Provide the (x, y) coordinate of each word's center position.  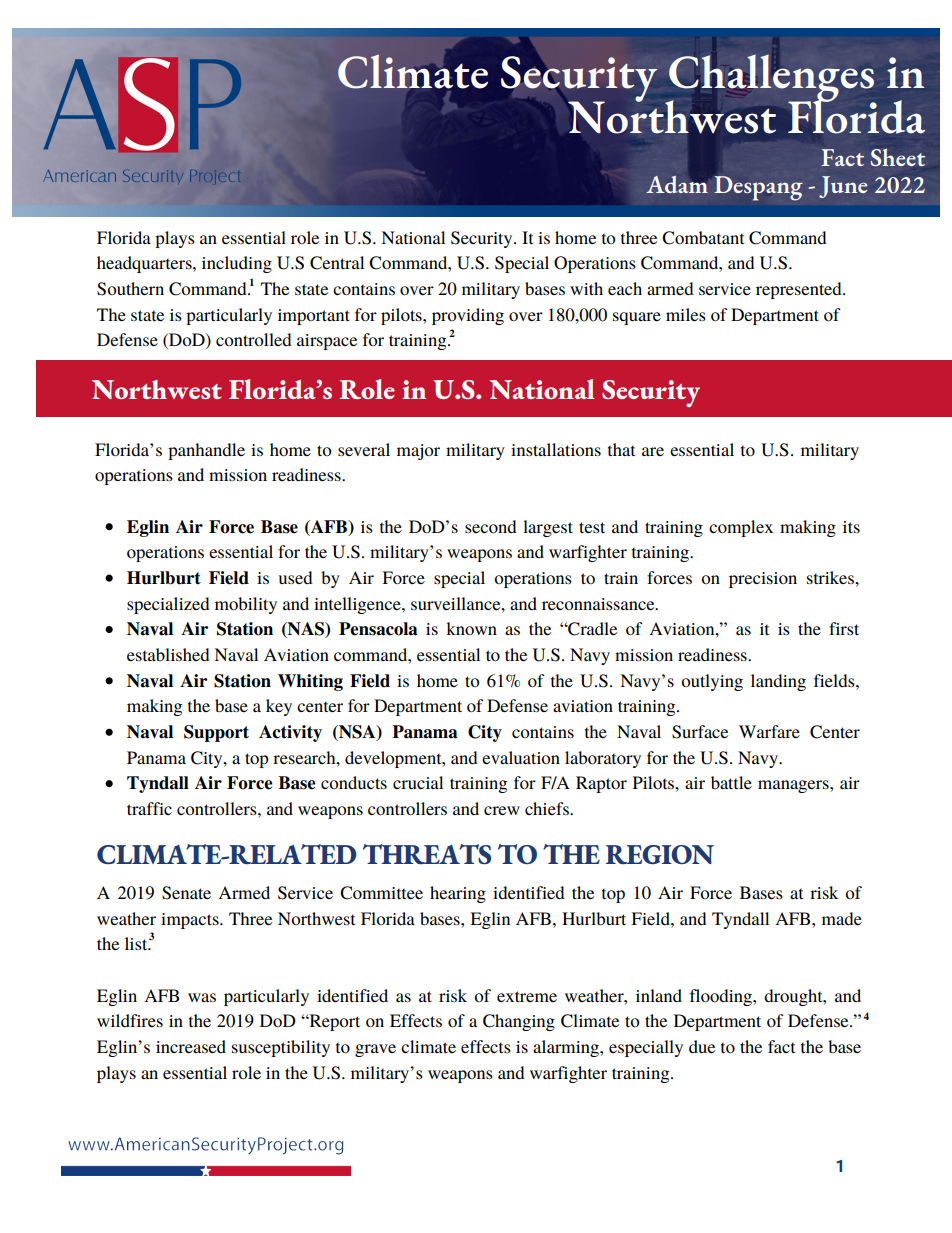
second (491, 526)
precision (763, 580)
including (237, 264)
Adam (677, 183)
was (202, 997)
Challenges (771, 79)
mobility (246, 605)
